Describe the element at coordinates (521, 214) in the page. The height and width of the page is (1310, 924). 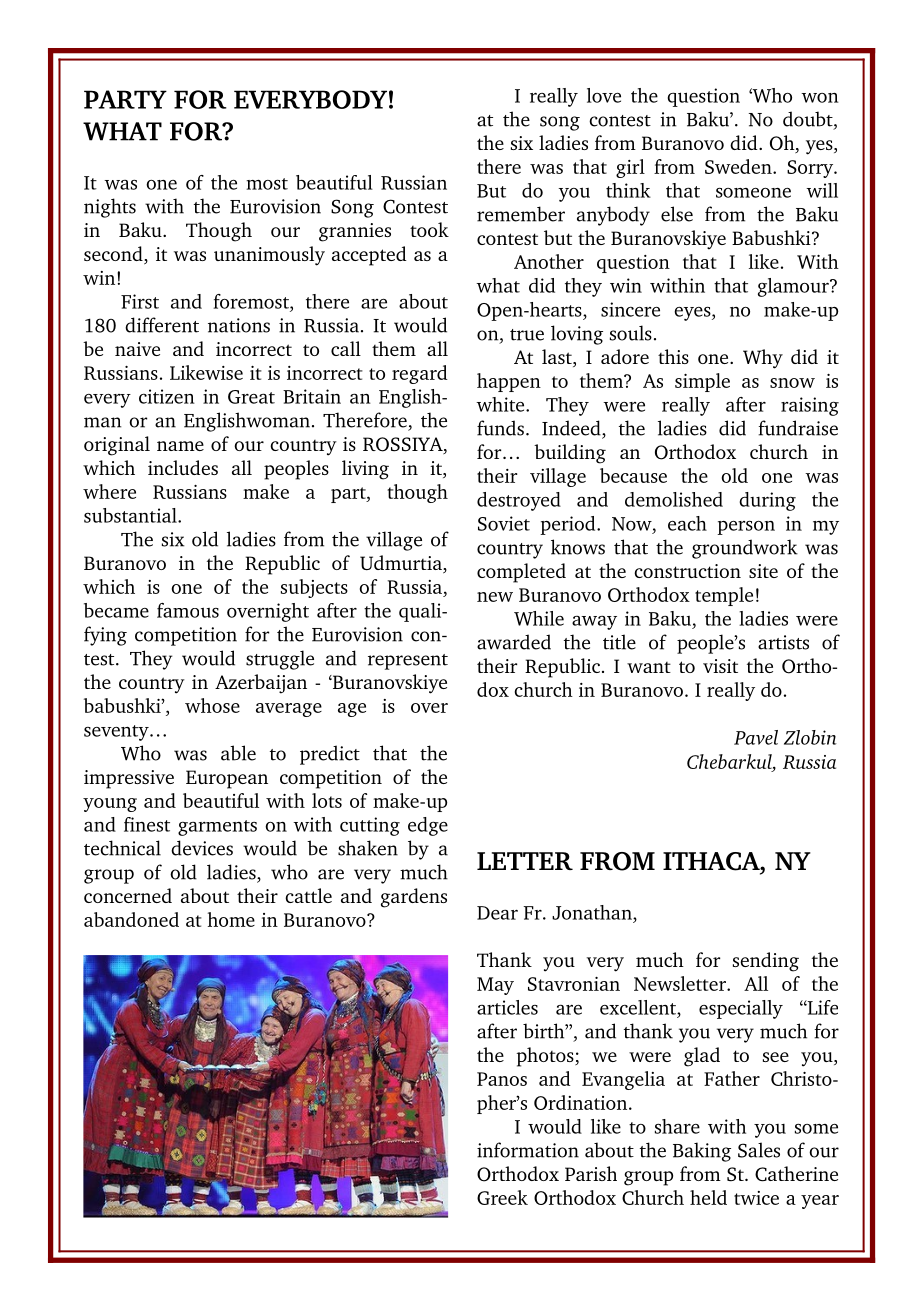
I see `remember` at that location.
